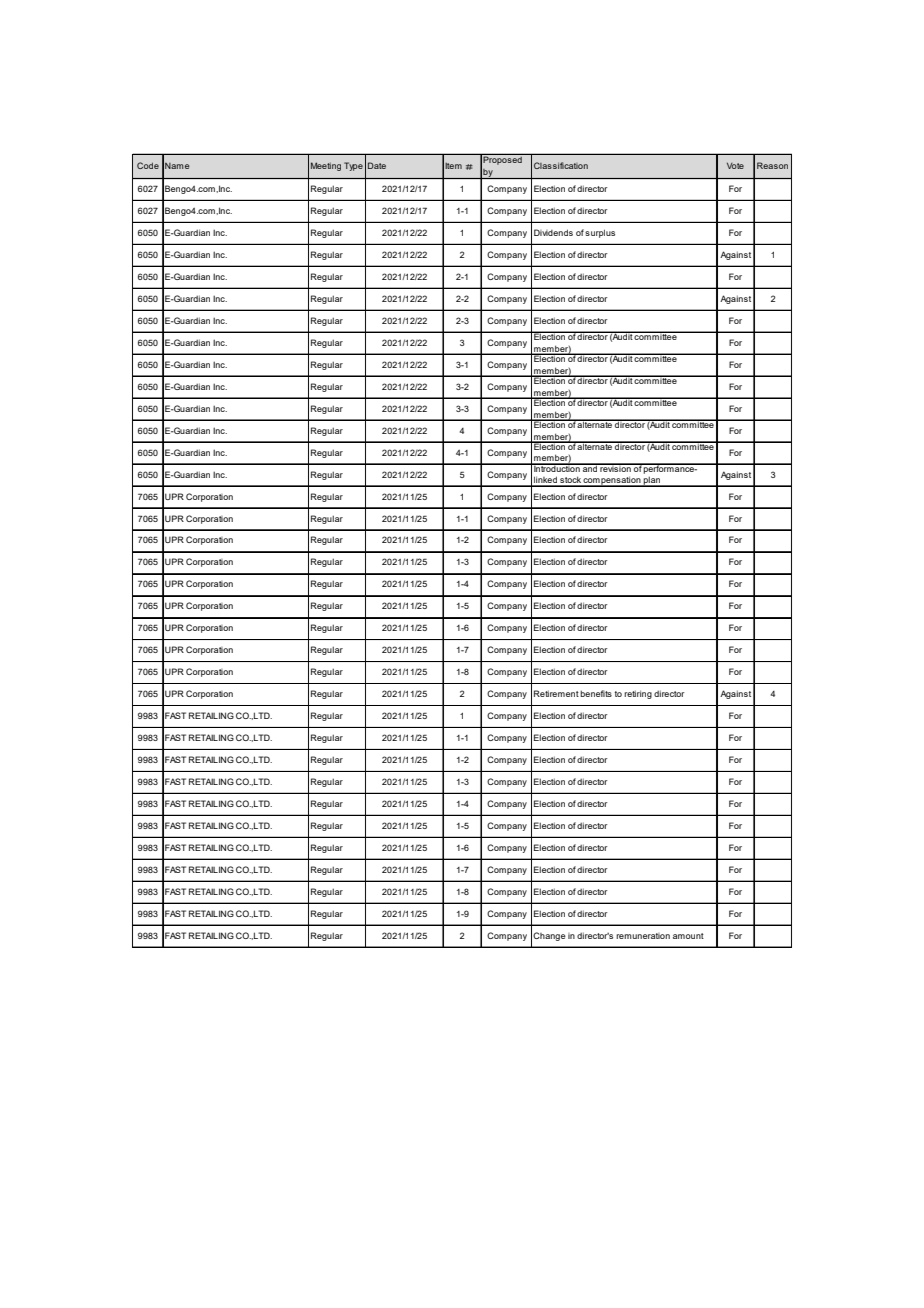 The height and width of the screenshot is (1308, 924). What do you see at coordinates (735, 166) in the screenshot?
I see `Vote` at bounding box center [735, 166].
